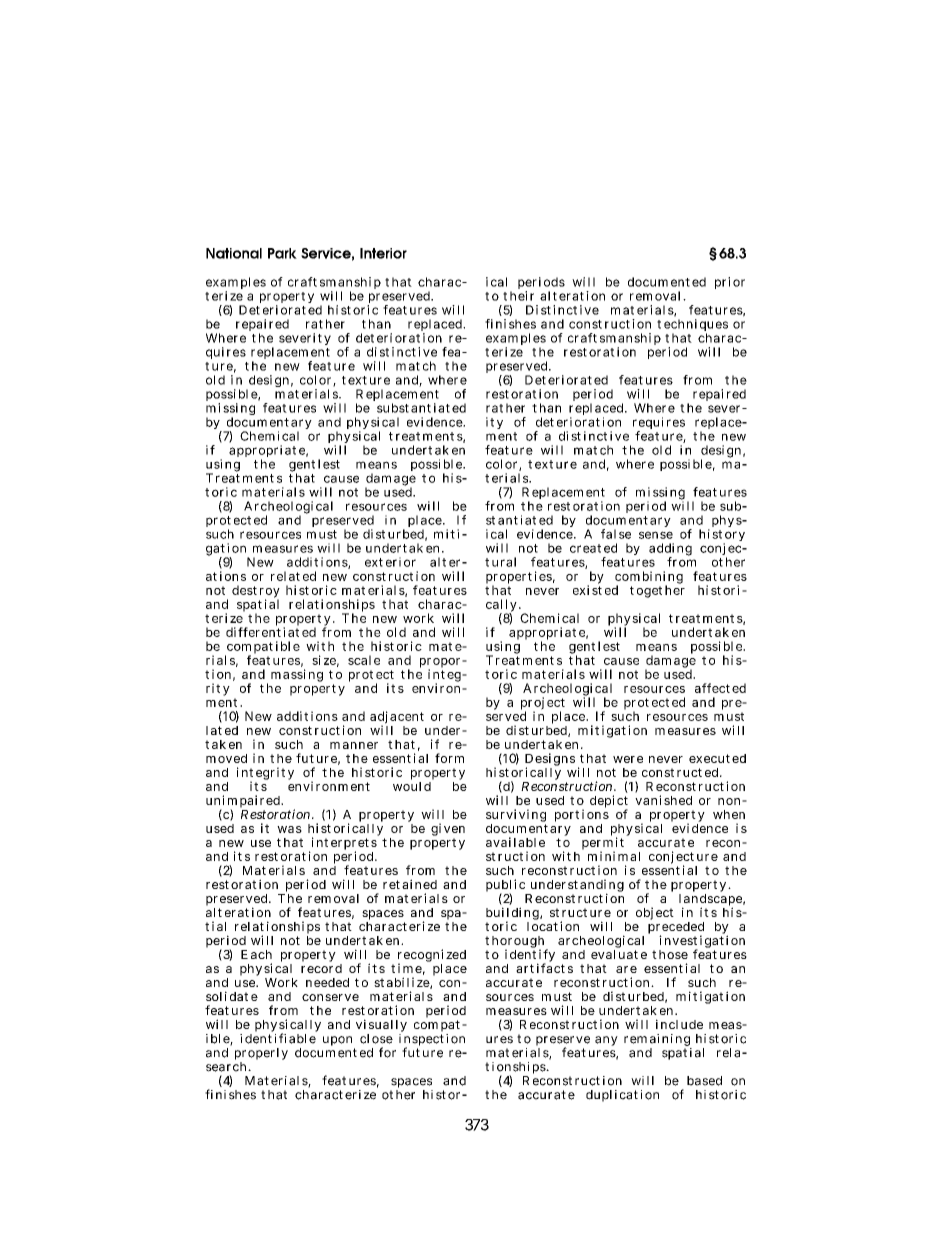 Image resolution: width=952 pixels, height=1233 pixels. Describe the element at coordinates (505, 886) in the image. I see `public` at that location.
